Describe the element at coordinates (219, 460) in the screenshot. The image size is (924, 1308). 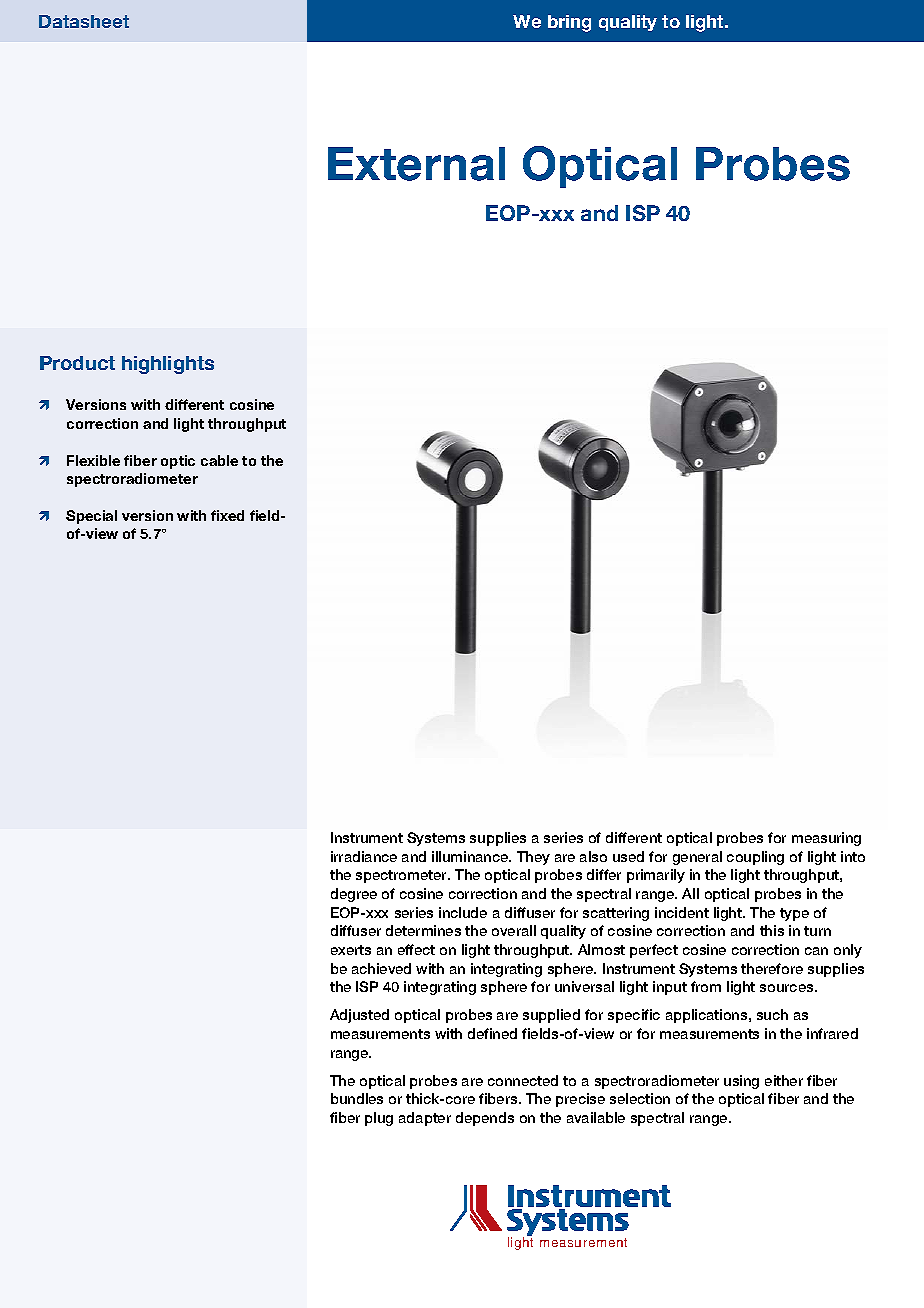
I see `cable` at that location.
